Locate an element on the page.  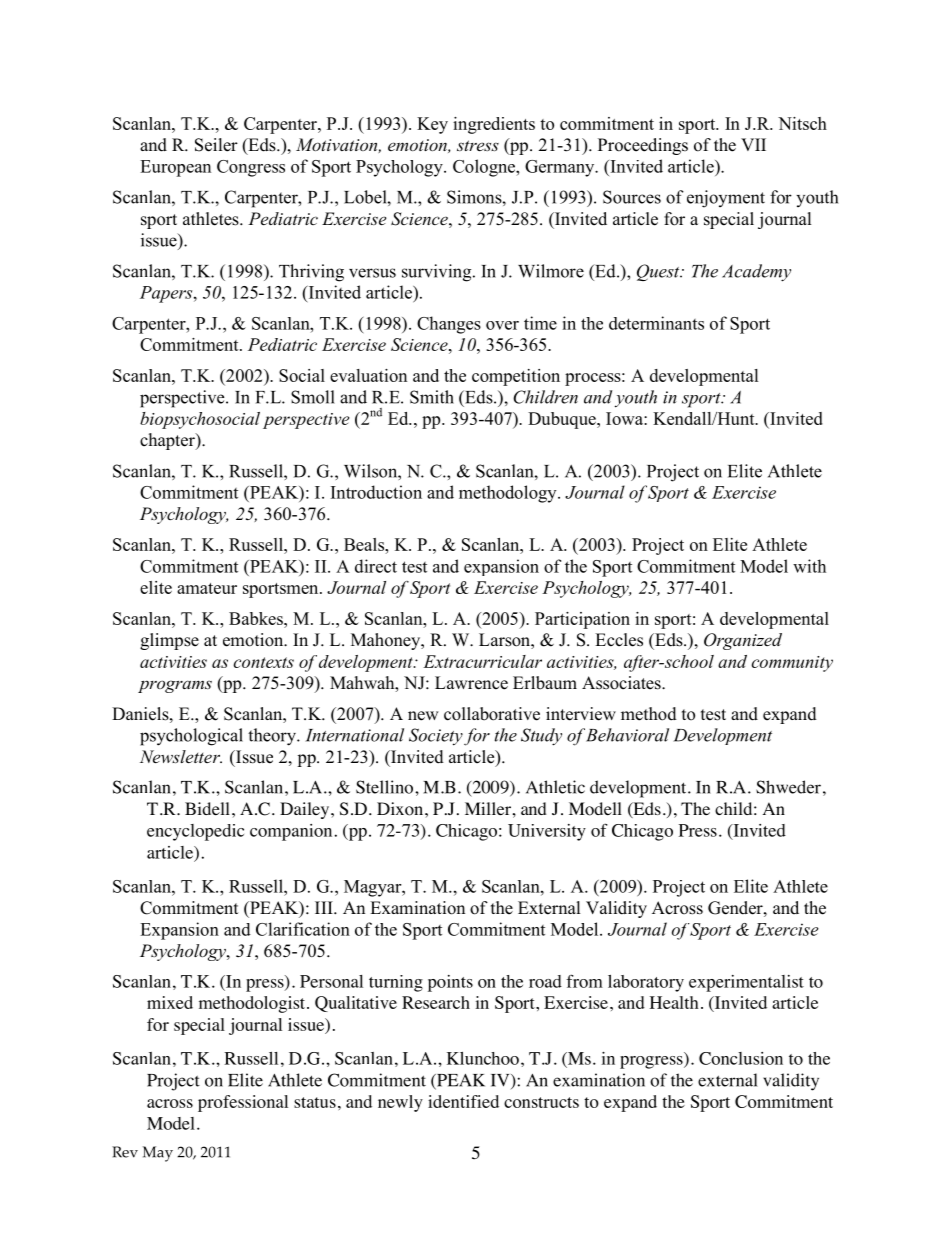
Seiler is located at coordinates (216, 145).
